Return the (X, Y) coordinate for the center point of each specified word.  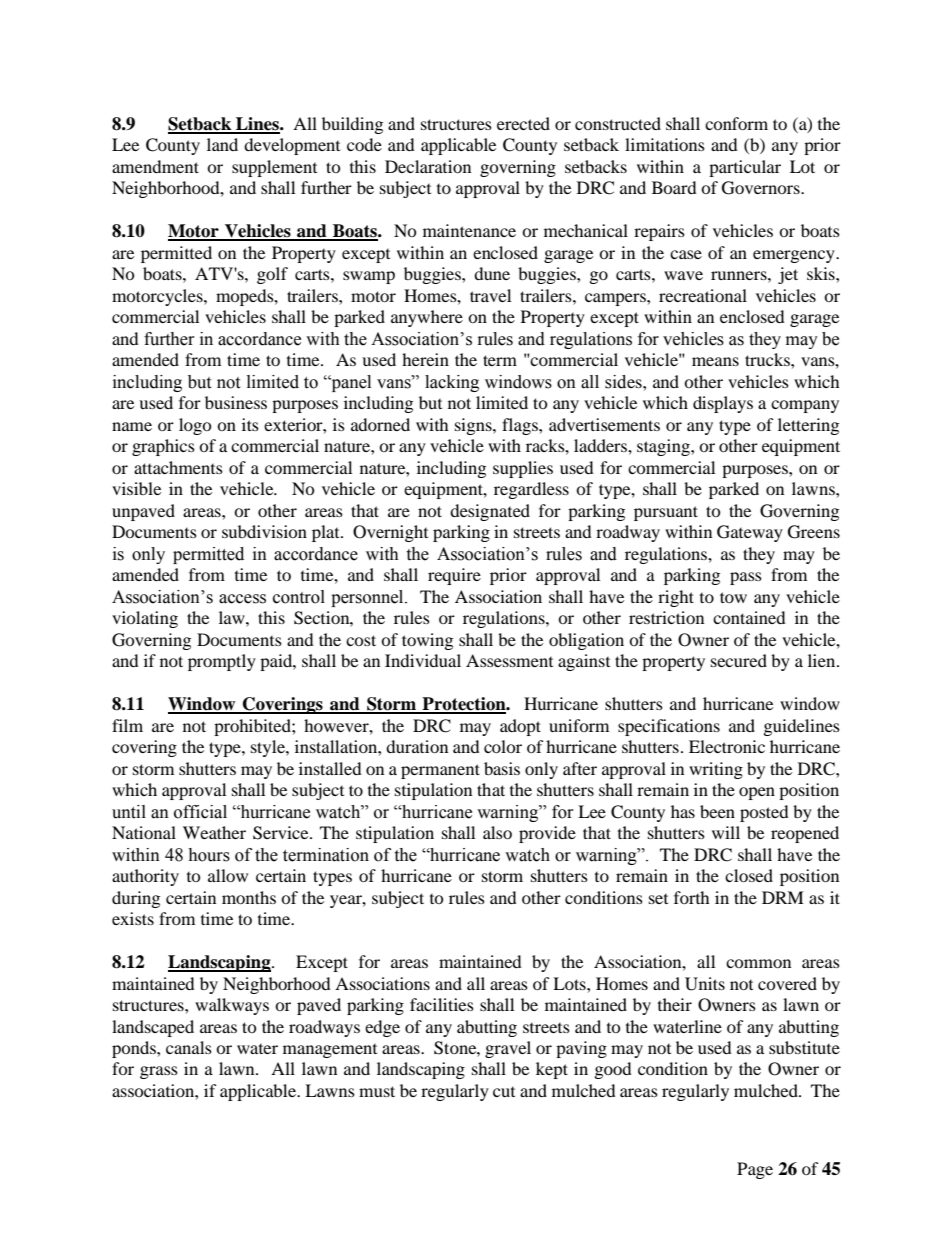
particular (745, 168)
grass (159, 1072)
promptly (222, 662)
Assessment (509, 660)
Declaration (428, 166)
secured (739, 660)
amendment (155, 166)
